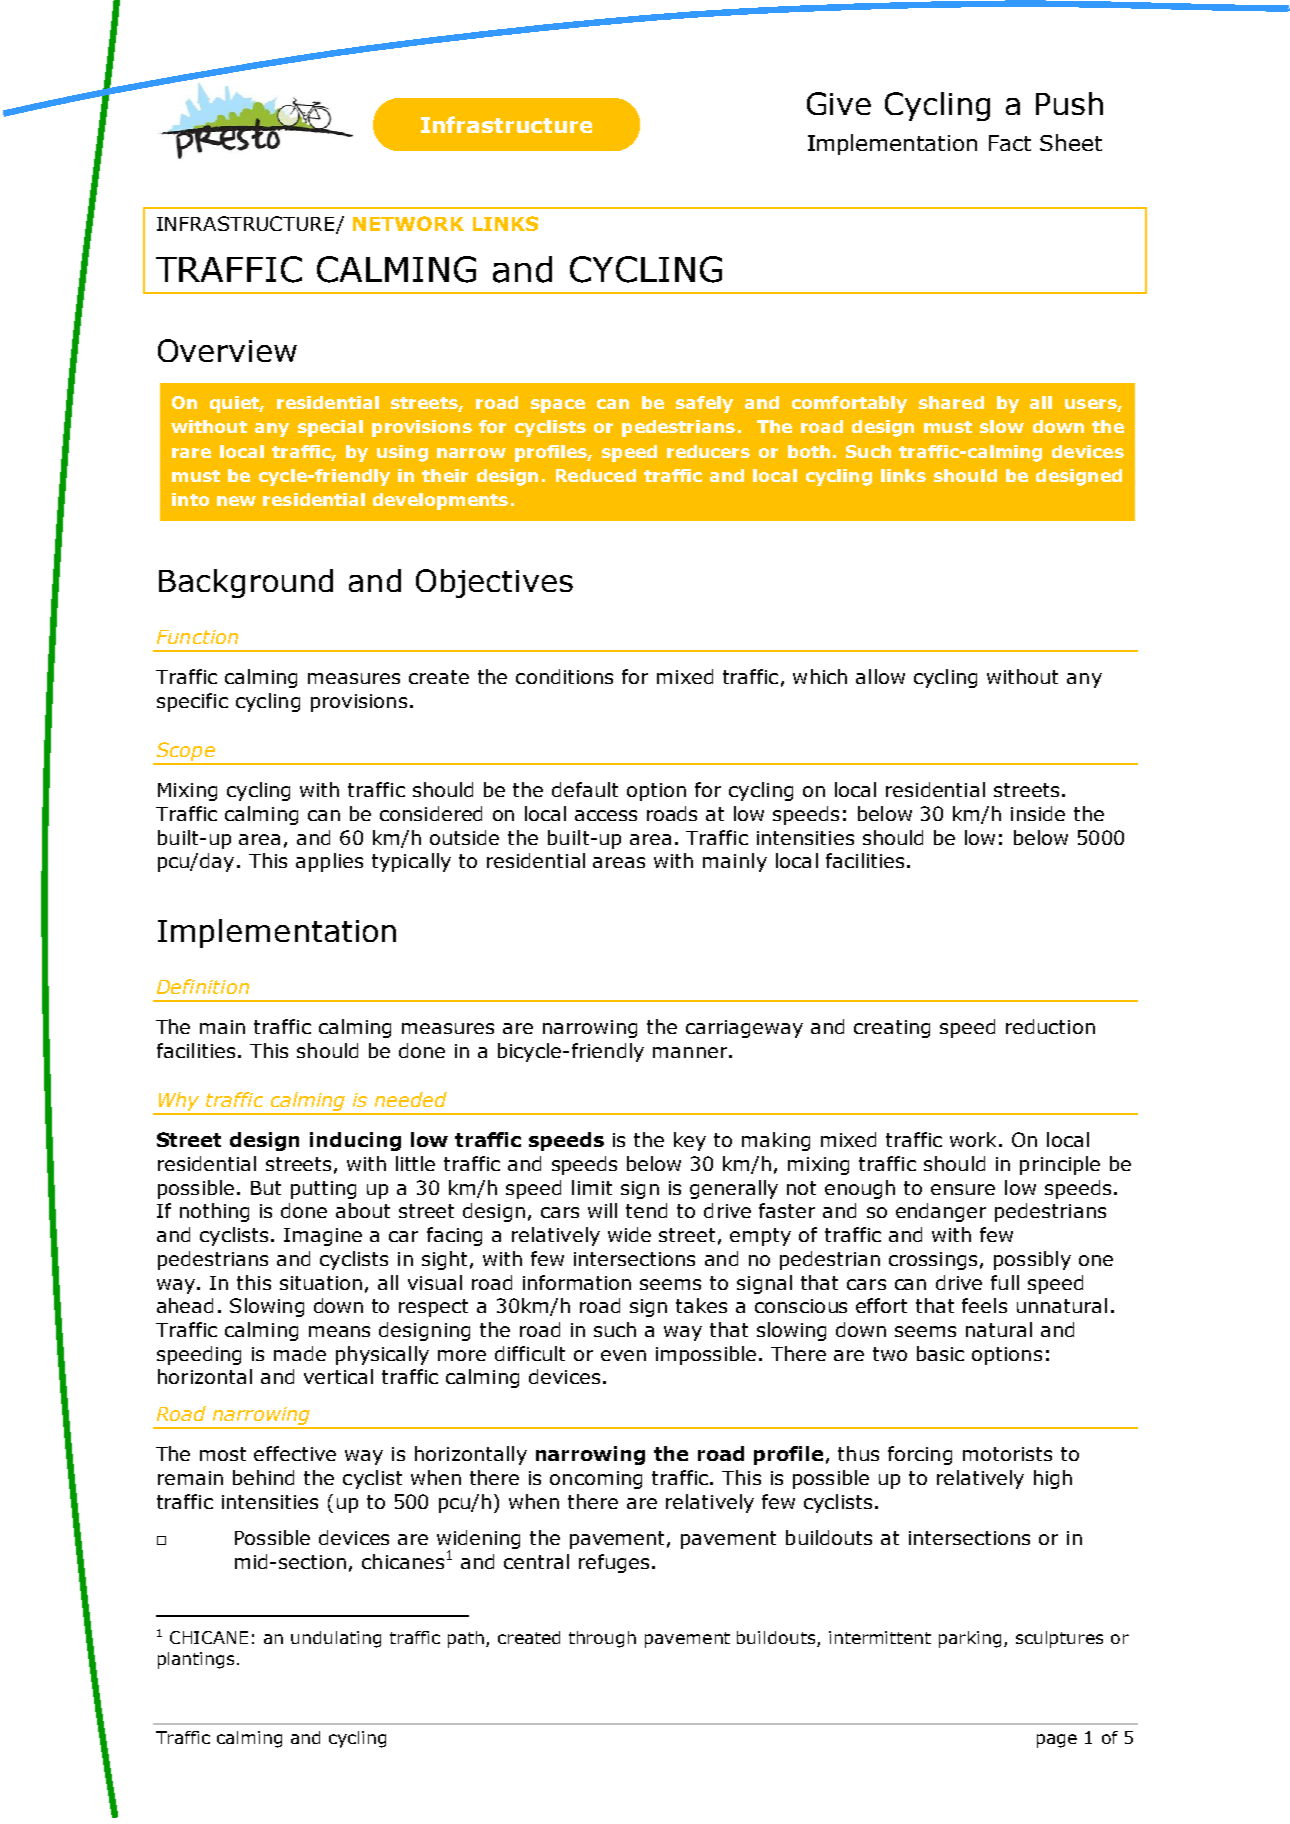 Image resolution: width=1290 pixels, height=1824 pixels. I want to click on access, so click(606, 815).
